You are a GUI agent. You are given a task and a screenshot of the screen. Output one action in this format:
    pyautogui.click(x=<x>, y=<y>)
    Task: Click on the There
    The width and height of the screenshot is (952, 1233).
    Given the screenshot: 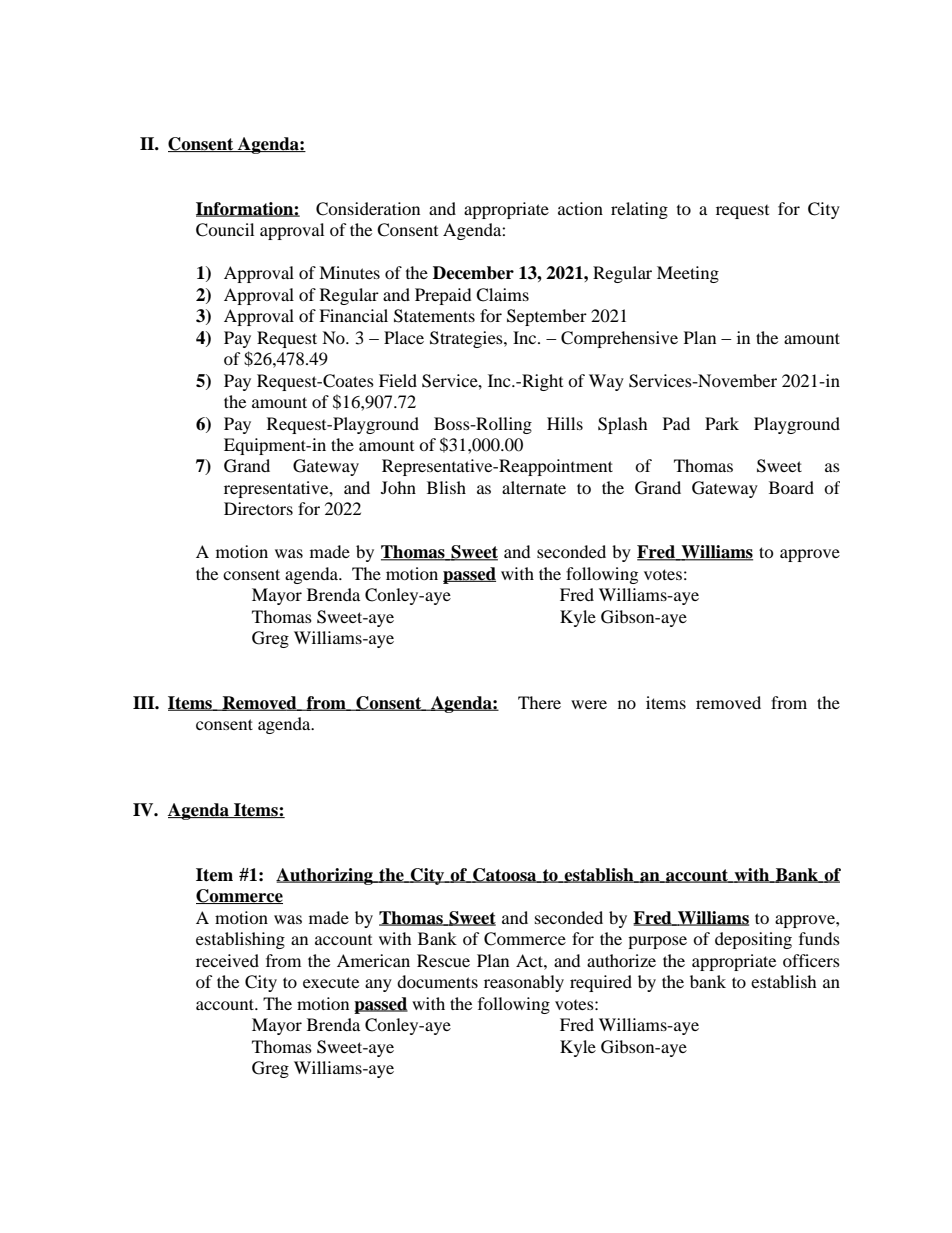 What is the action you would take?
    pyautogui.click(x=539, y=702)
